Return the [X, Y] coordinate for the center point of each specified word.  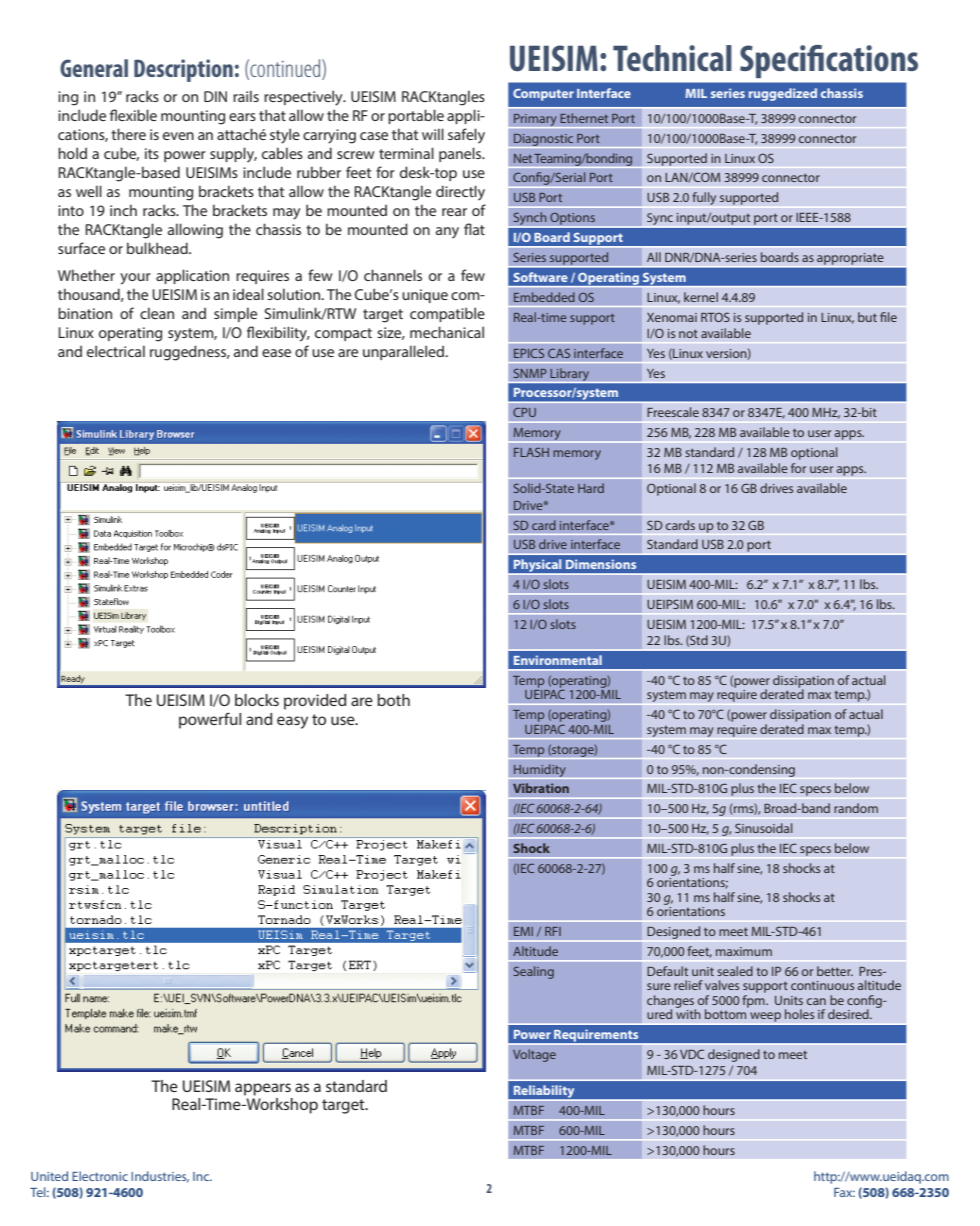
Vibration [541, 788]
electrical [116, 351]
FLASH [531, 452]
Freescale [673, 412]
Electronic [100, 1176]
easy [292, 722]
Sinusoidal [764, 828]
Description [183, 70]
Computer [543, 95]
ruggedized [783, 94]
